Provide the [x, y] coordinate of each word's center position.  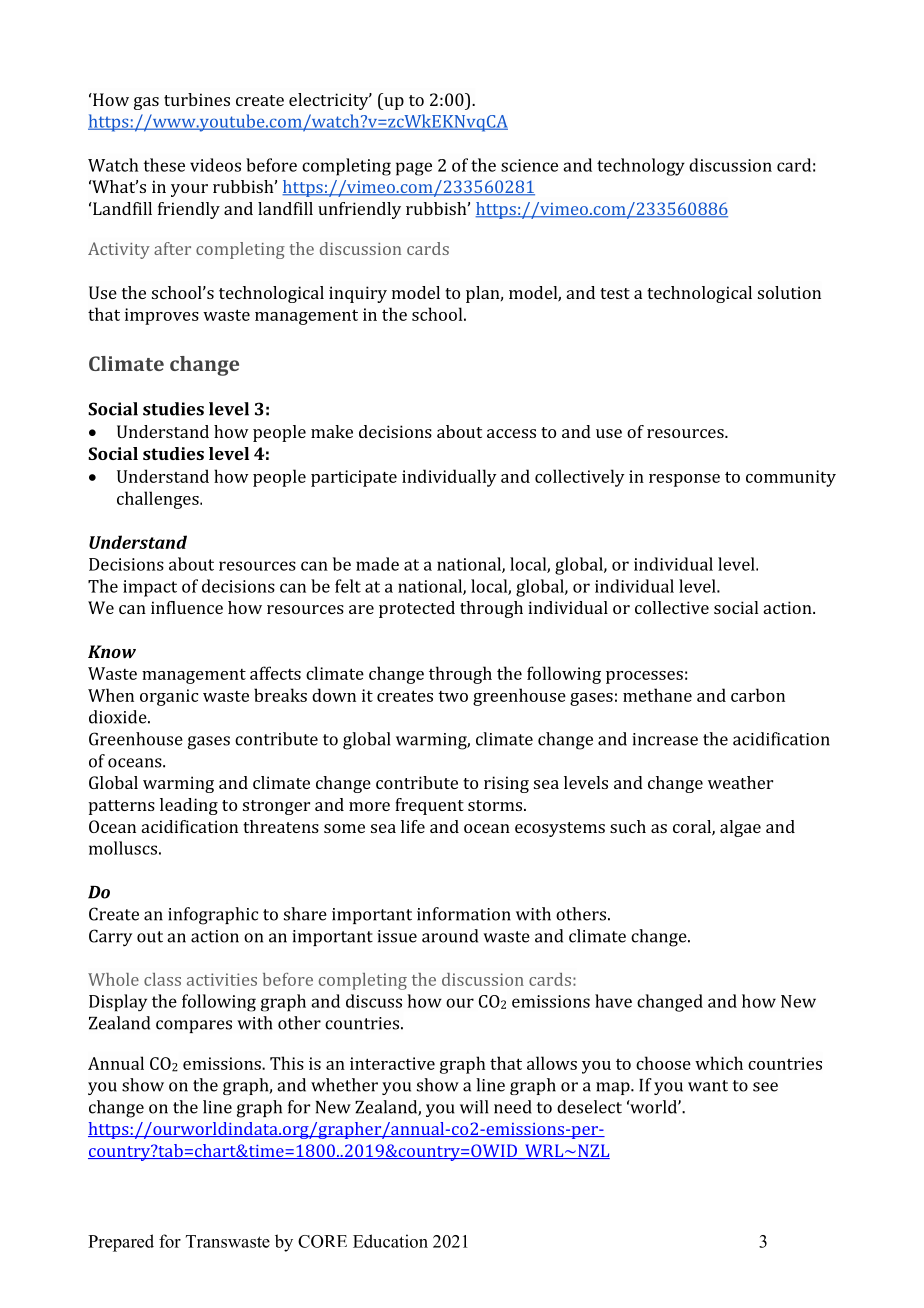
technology [641, 167]
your [189, 190]
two [453, 696]
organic [169, 697]
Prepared [121, 1243]
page [414, 169]
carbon [758, 695]
